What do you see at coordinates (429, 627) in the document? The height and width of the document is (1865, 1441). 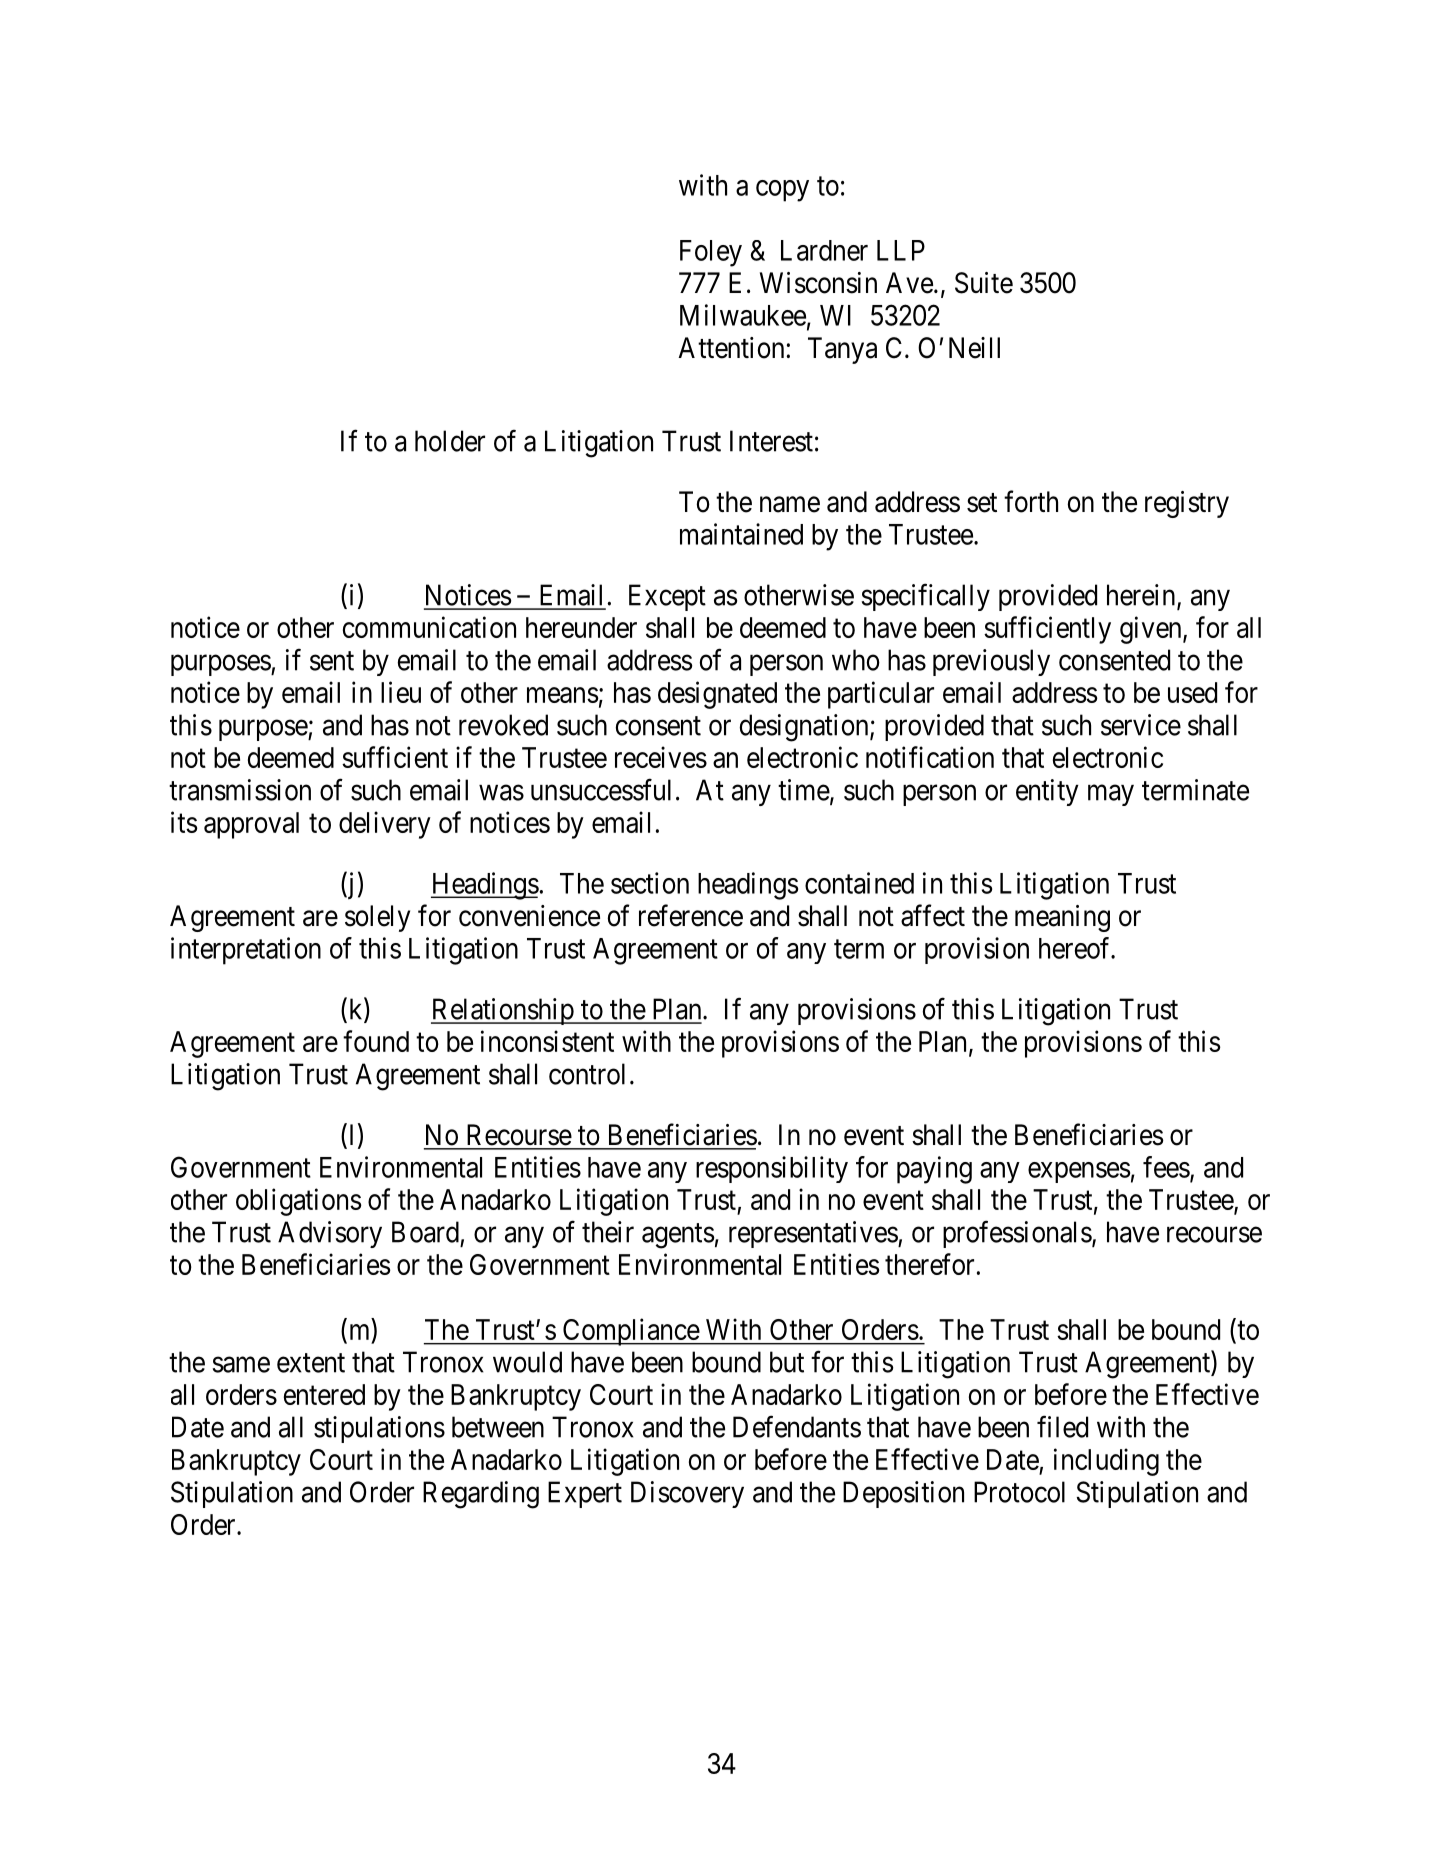 I see `communication` at bounding box center [429, 627].
